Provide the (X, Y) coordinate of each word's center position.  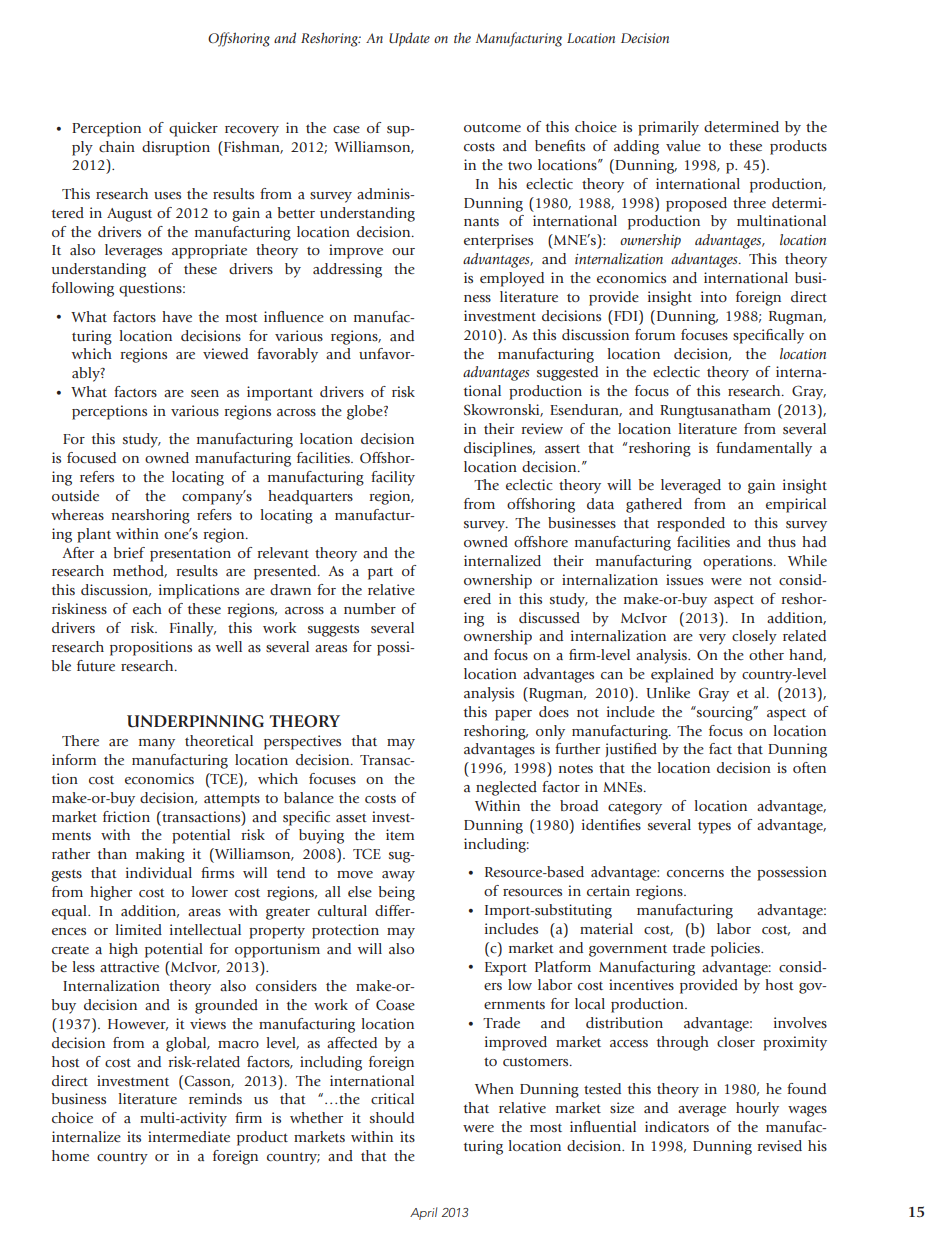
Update (409, 39)
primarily (668, 128)
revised (780, 1145)
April (423, 1213)
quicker (193, 129)
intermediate (189, 1136)
